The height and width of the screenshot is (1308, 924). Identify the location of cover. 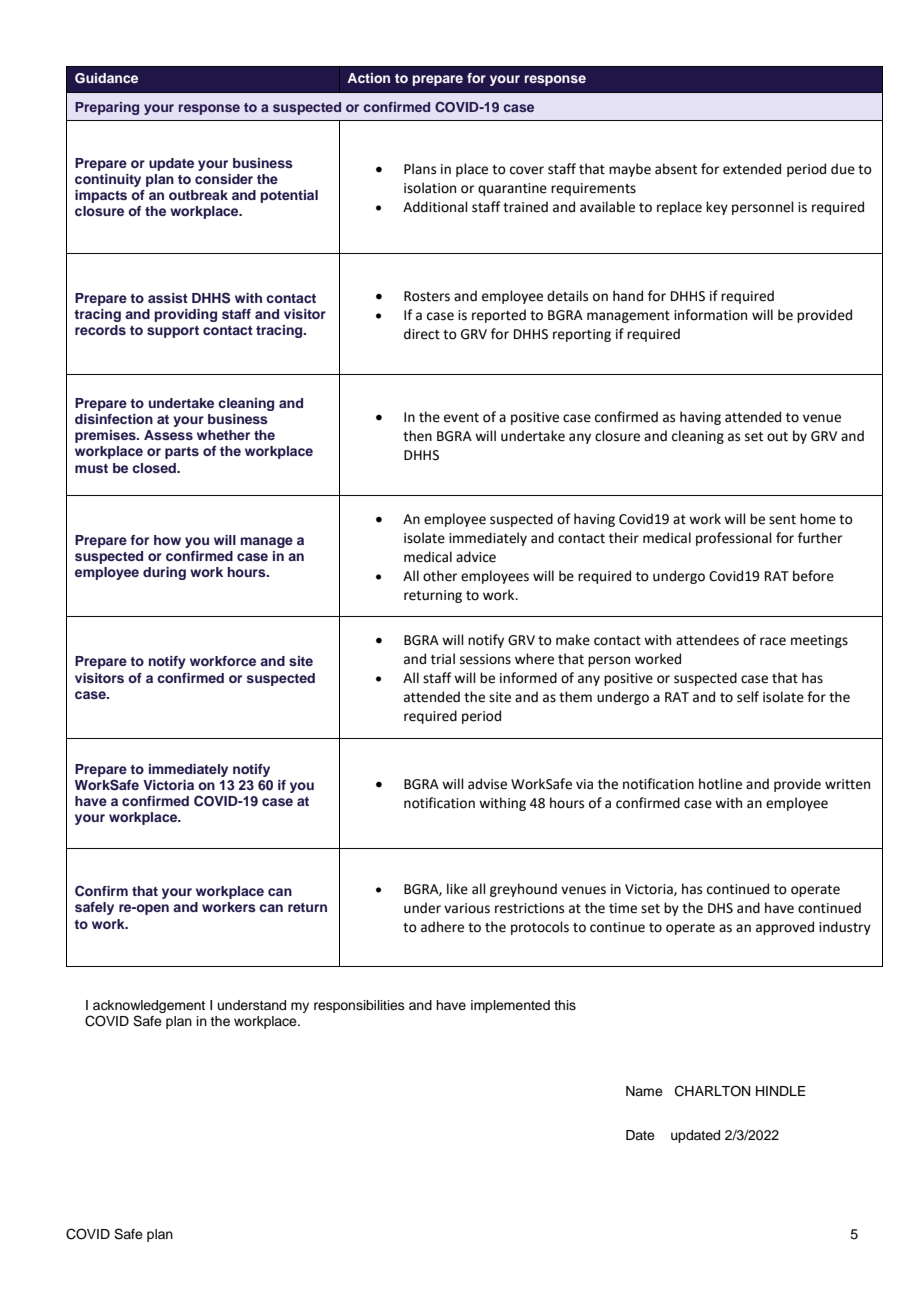
(527, 170).
